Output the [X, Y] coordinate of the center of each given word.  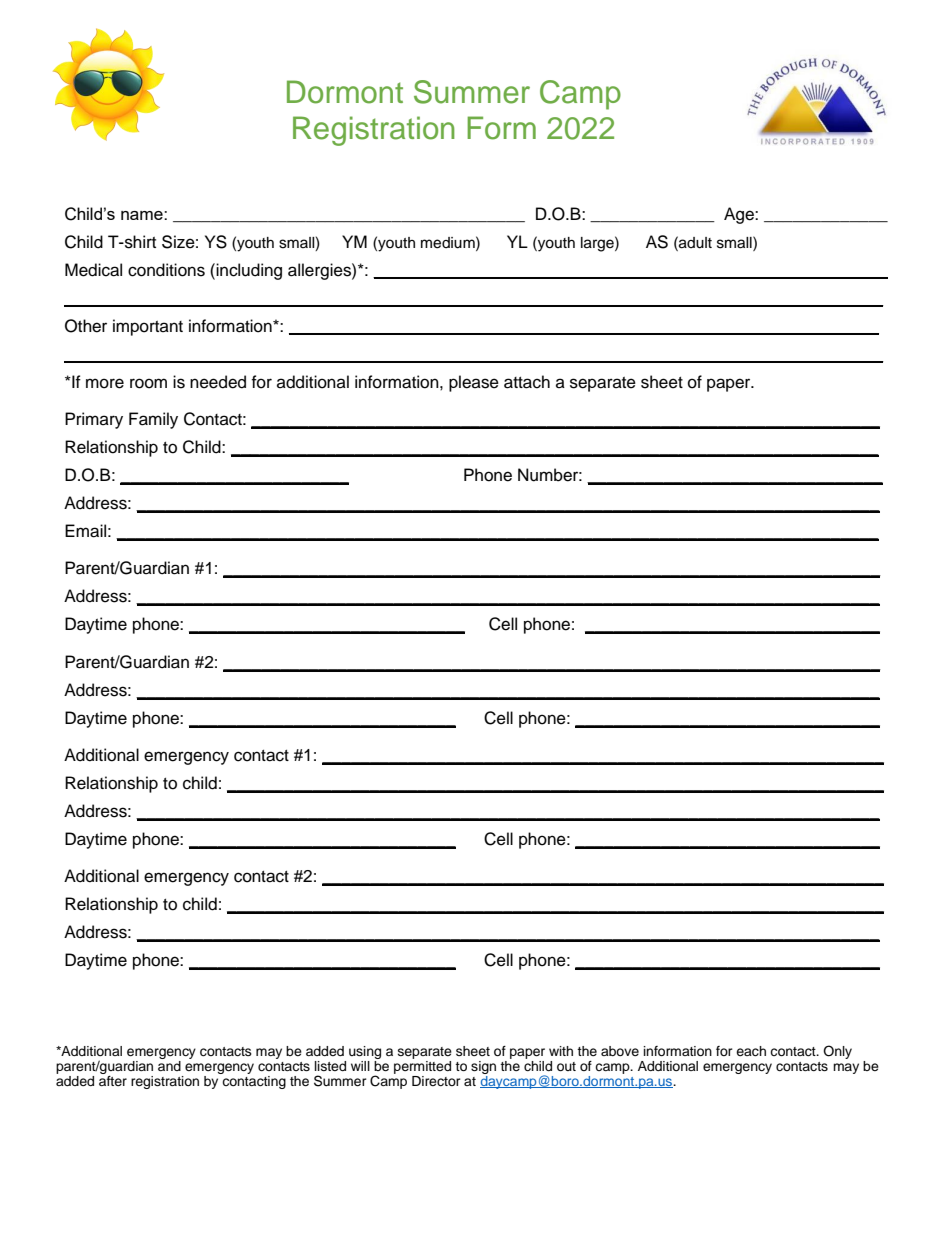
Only [837, 1052]
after [113, 1079]
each [751, 1051]
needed [218, 382]
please [474, 383]
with [561, 1051]
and [169, 1064]
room [148, 383]
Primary [94, 420]
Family [153, 420]
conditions [166, 270]
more [105, 383]
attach [527, 382]
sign [483, 1067]
